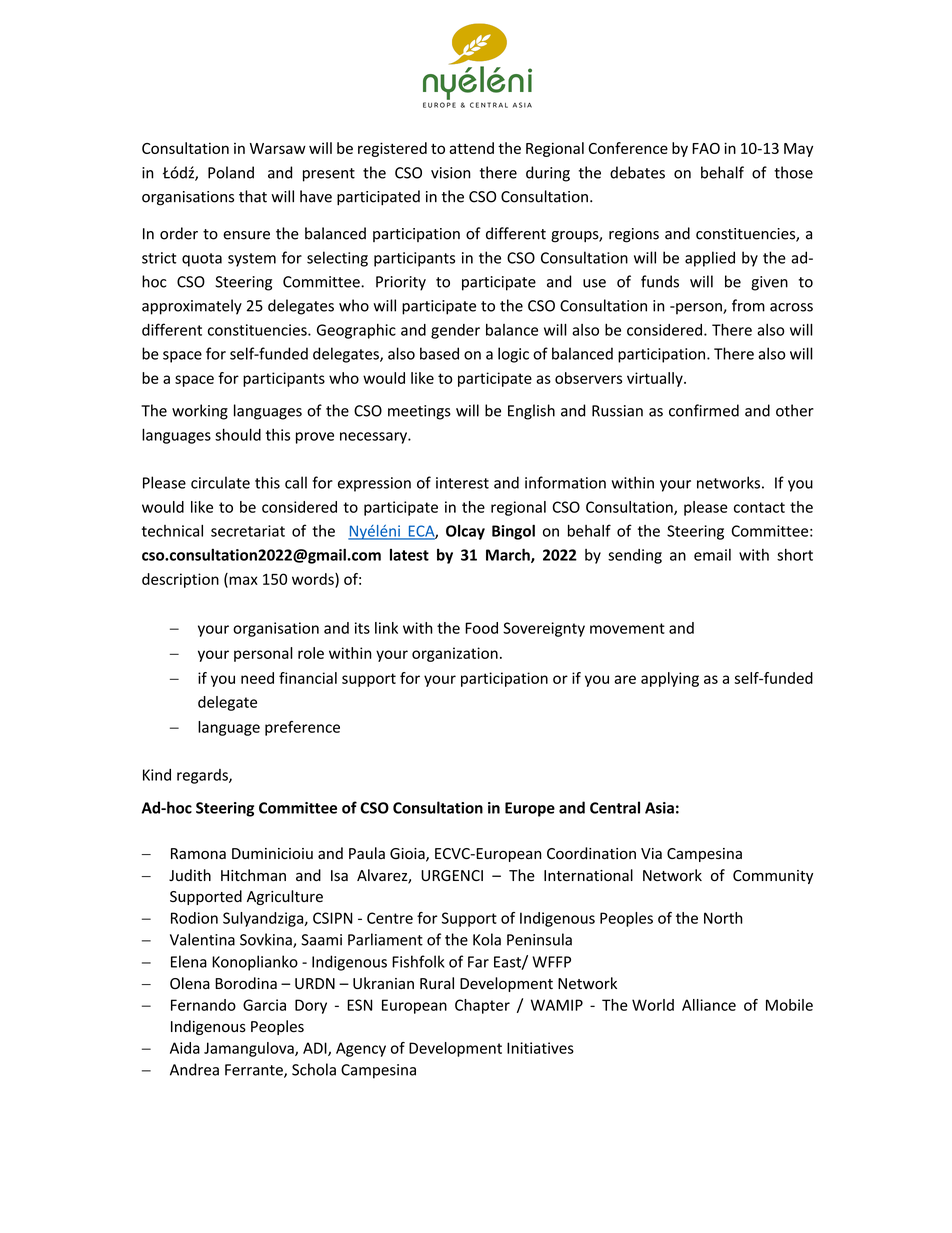 This screenshot has height=1233, width=952. What do you see at coordinates (185, 1048) in the screenshot?
I see `Aida` at bounding box center [185, 1048].
